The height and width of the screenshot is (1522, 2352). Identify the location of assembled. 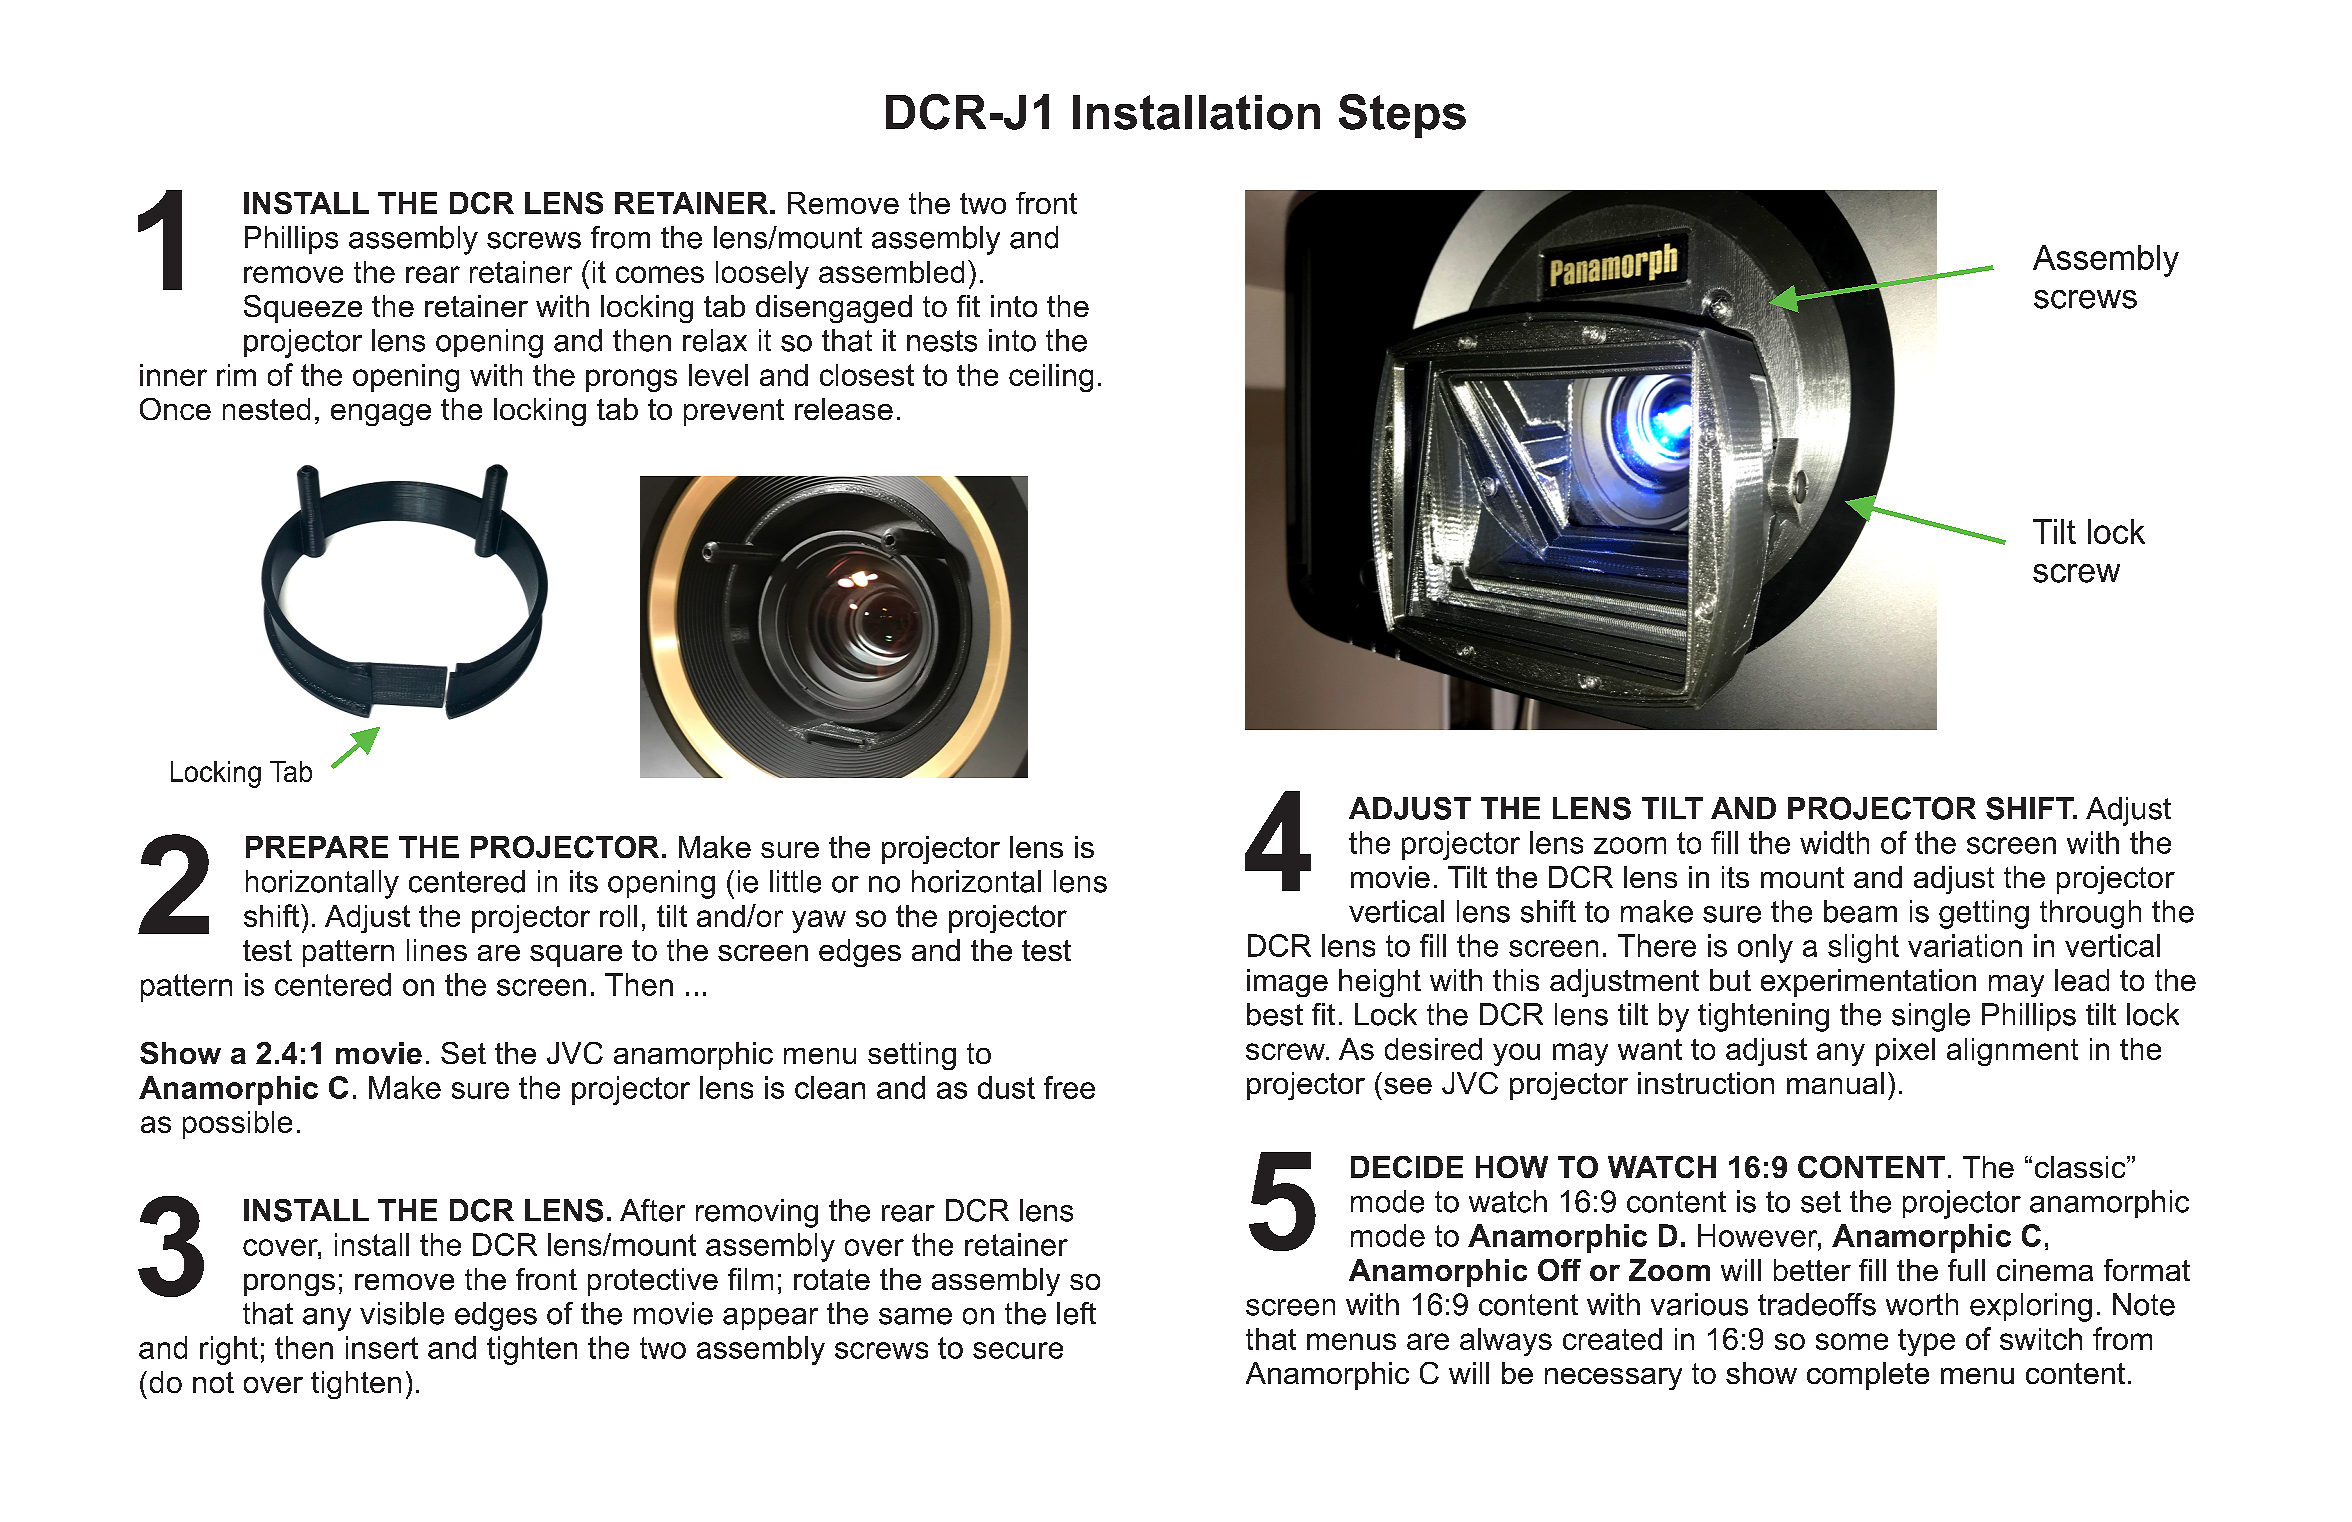
(891, 272).
